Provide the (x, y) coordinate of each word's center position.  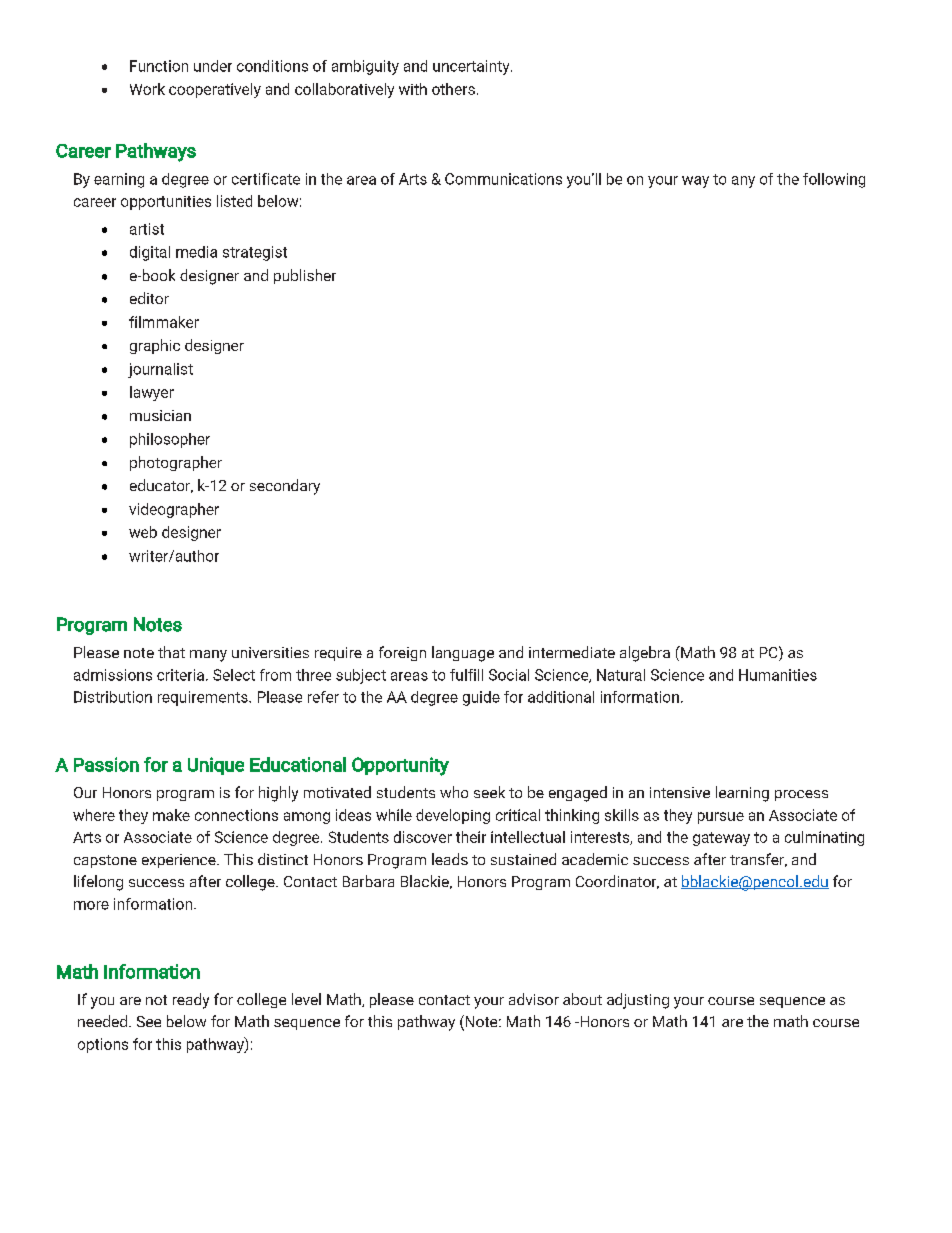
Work (147, 89)
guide (481, 698)
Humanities (778, 675)
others (453, 89)
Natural (621, 675)
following (834, 180)
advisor (534, 999)
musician (160, 415)
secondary (285, 487)
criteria (180, 675)
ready (191, 1001)
